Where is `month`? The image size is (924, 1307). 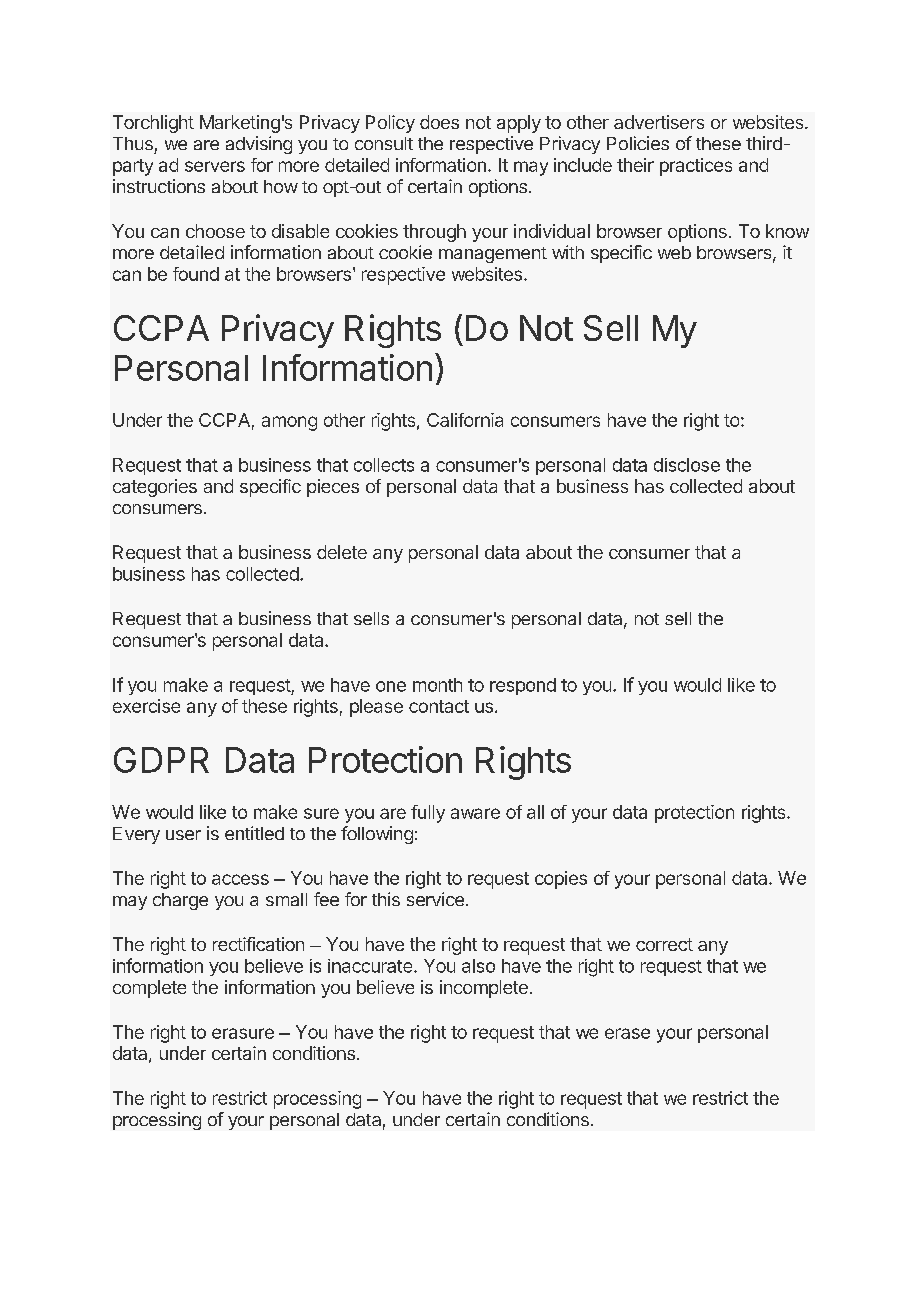 month is located at coordinates (437, 685).
